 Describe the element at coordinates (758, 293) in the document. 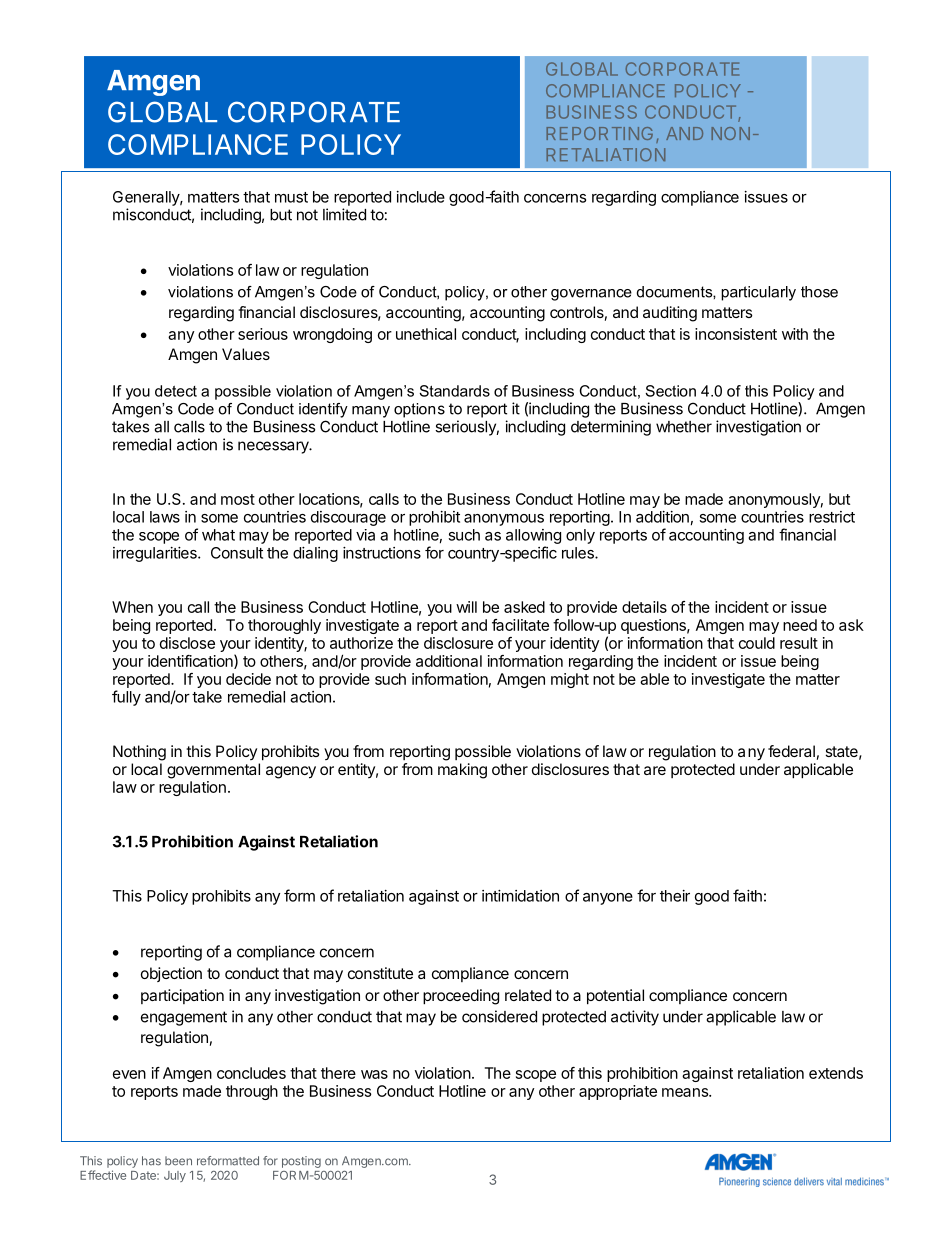

I see `particularly` at that location.
